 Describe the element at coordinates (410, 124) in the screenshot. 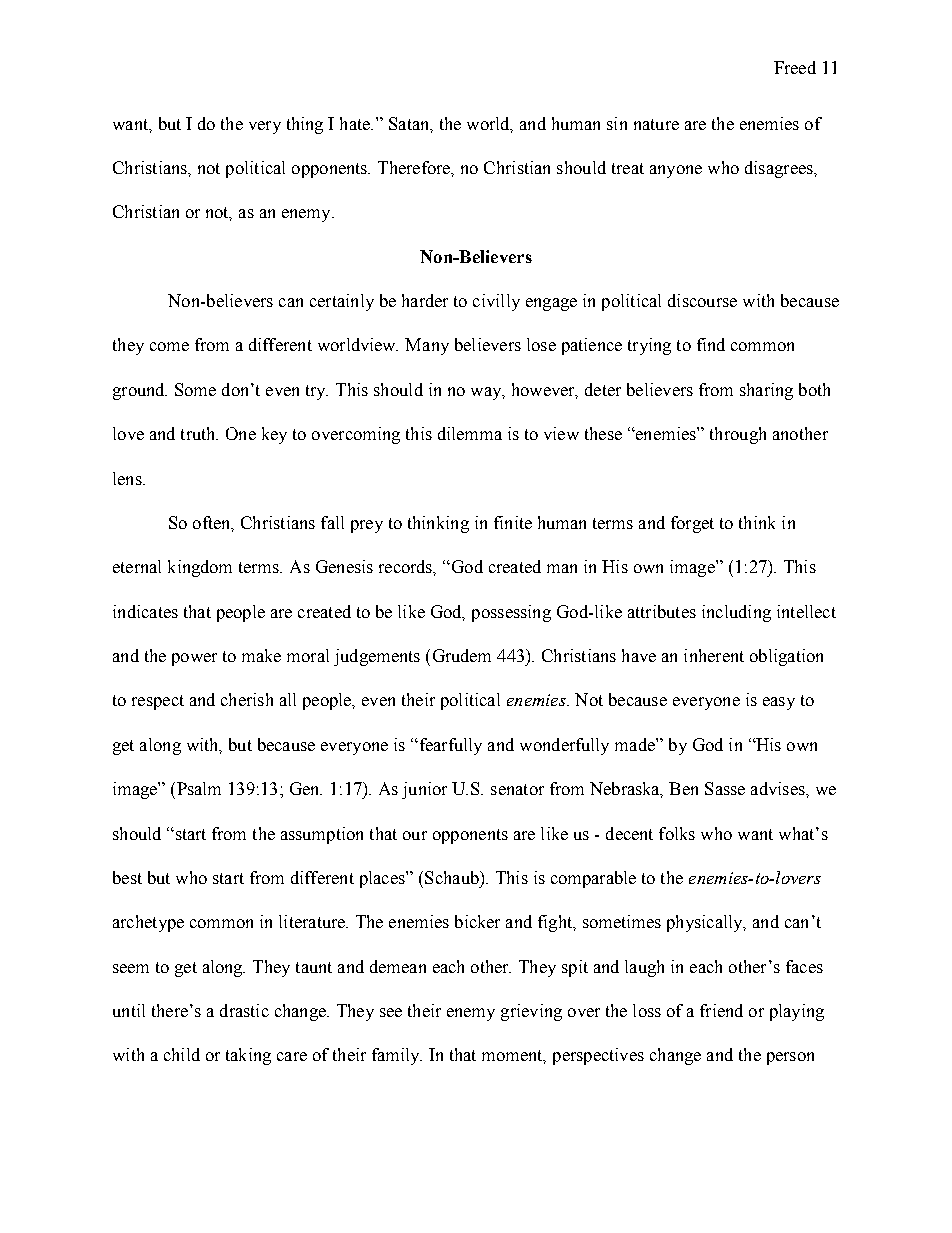

I see `Satan` at that location.
